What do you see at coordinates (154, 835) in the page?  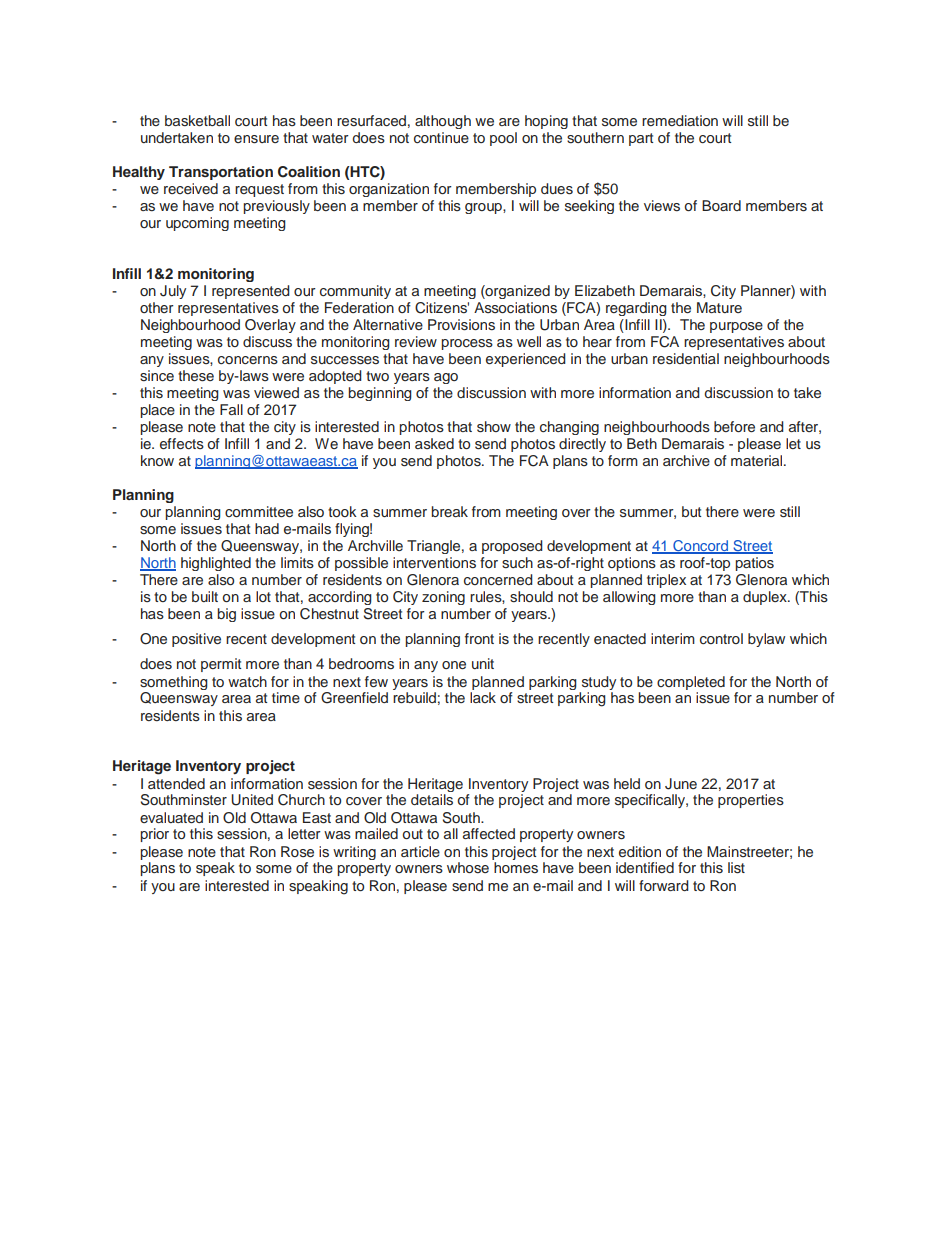 I see `prior` at bounding box center [154, 835].
